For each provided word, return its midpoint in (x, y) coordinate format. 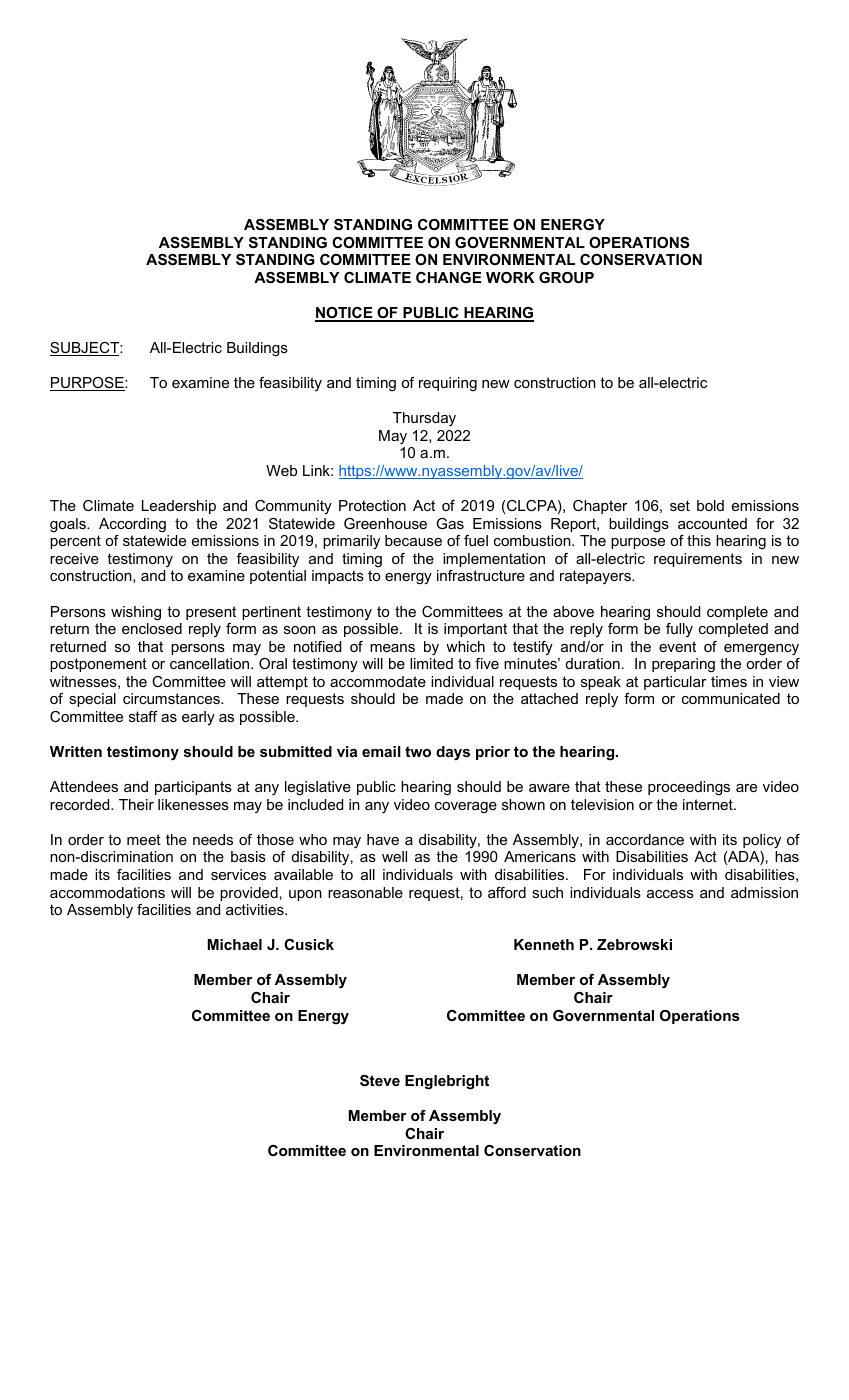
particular (675, 683)
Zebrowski (634, 944)
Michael (235, 944)
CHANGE (449, 277)
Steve (380, 1080)
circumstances (172, 698)
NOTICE (345, 314)
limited (431, 663)
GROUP (566, 277)
